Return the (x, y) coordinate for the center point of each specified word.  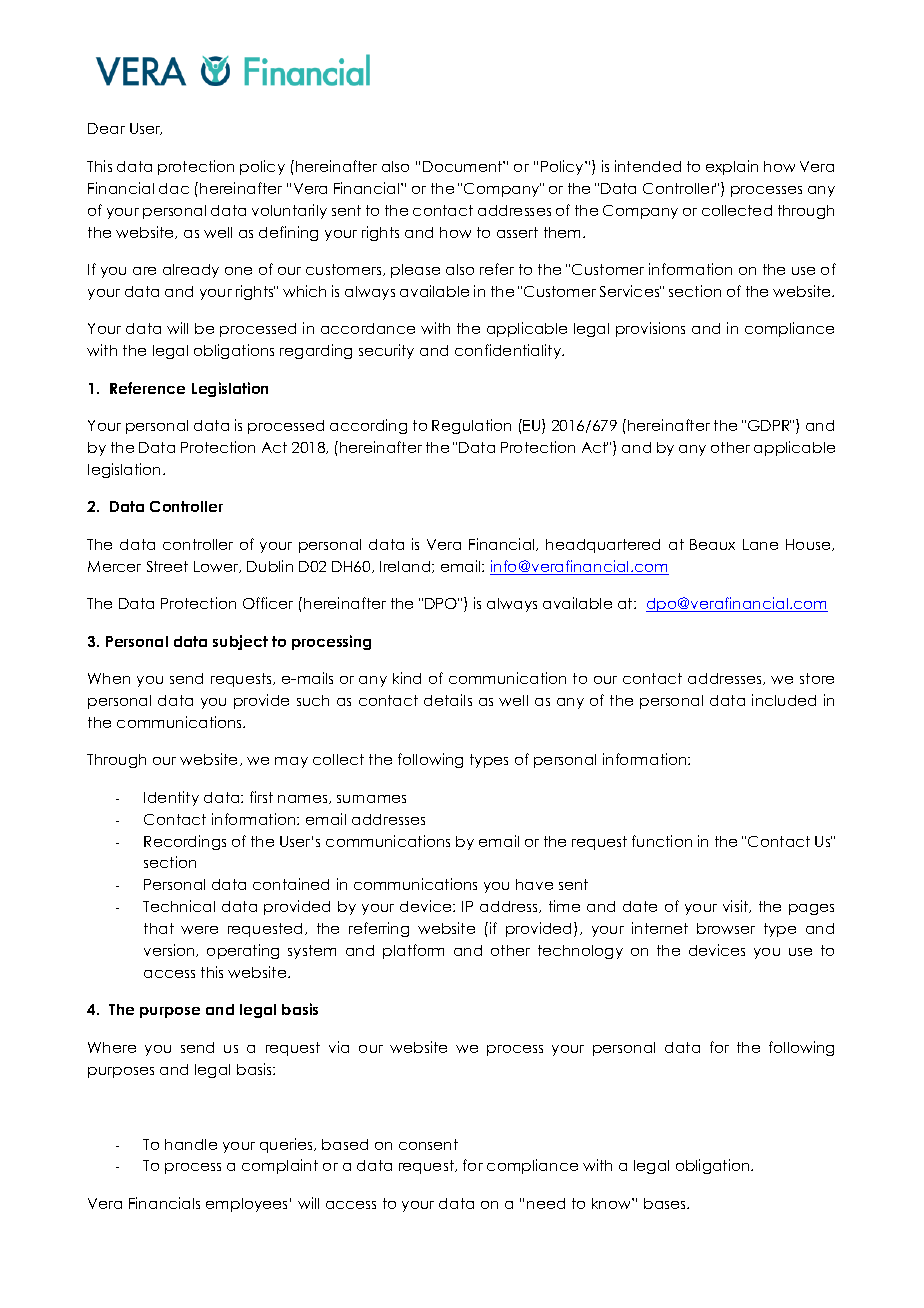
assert (517, 232)
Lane (760, 544)
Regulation (471, 426)
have (534, 884)
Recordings (185, 842)
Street (167, 566)
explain (732, 167)
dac (174, 188)
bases (666, 1203)
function (662, 841)
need (546, 1203)
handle (191, 1144)
